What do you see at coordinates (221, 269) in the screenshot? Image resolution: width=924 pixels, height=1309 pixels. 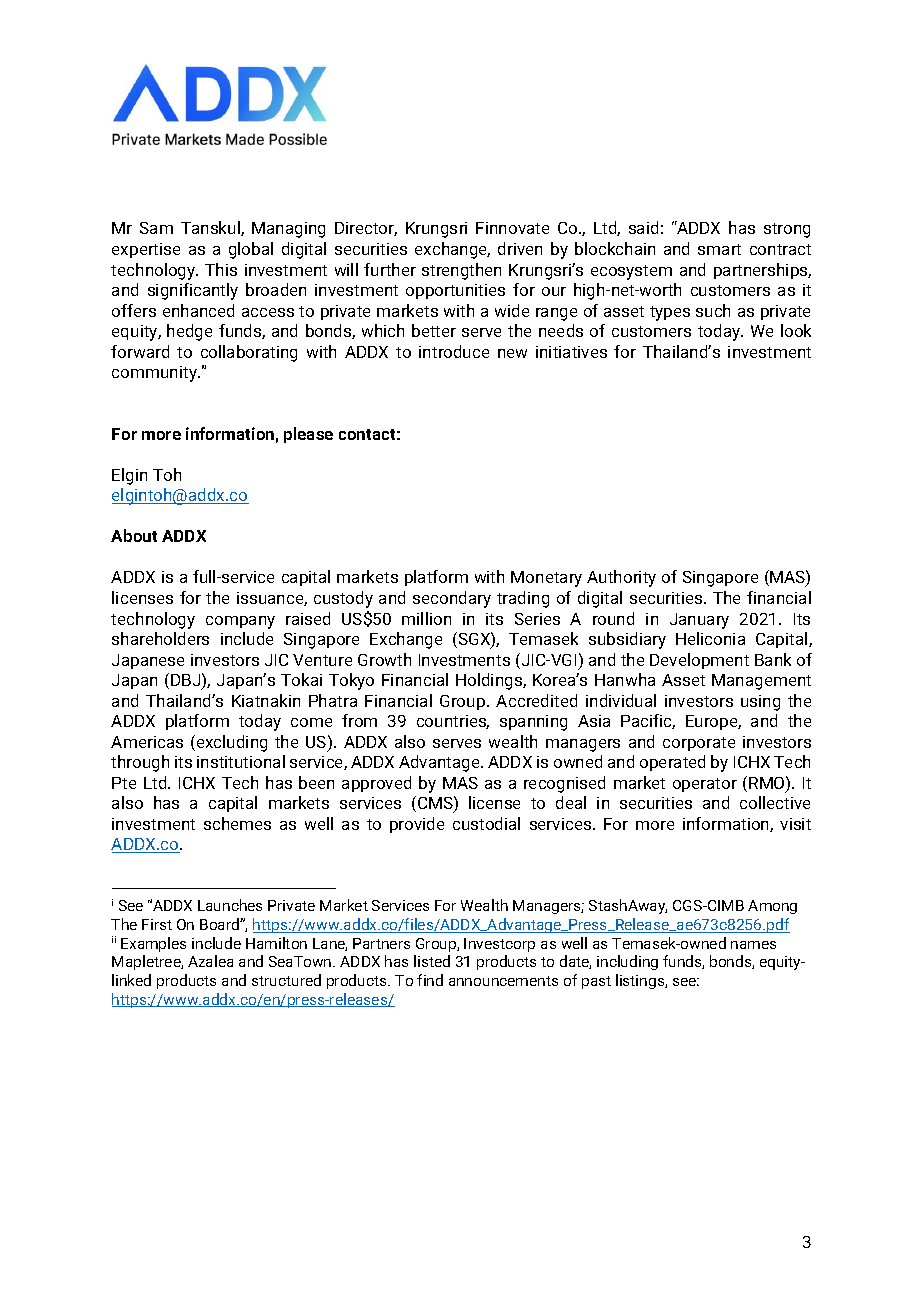 I see `This` at bounding box center [221, 269].
